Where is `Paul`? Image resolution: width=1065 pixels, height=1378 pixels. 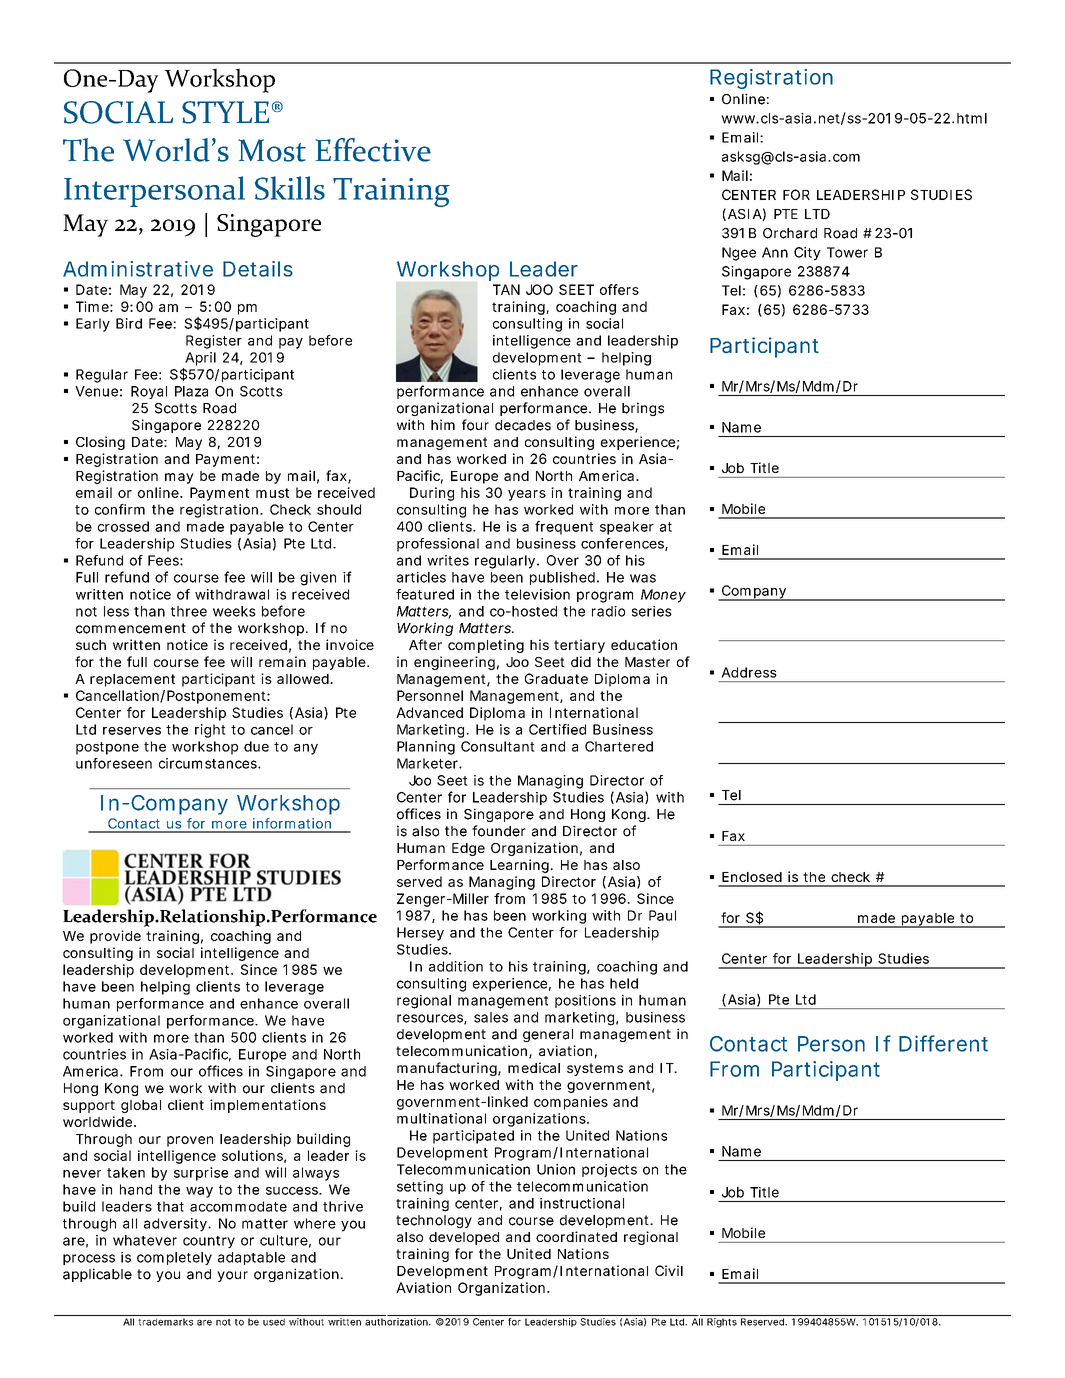 Paul is located at coordinates (662, 915).
